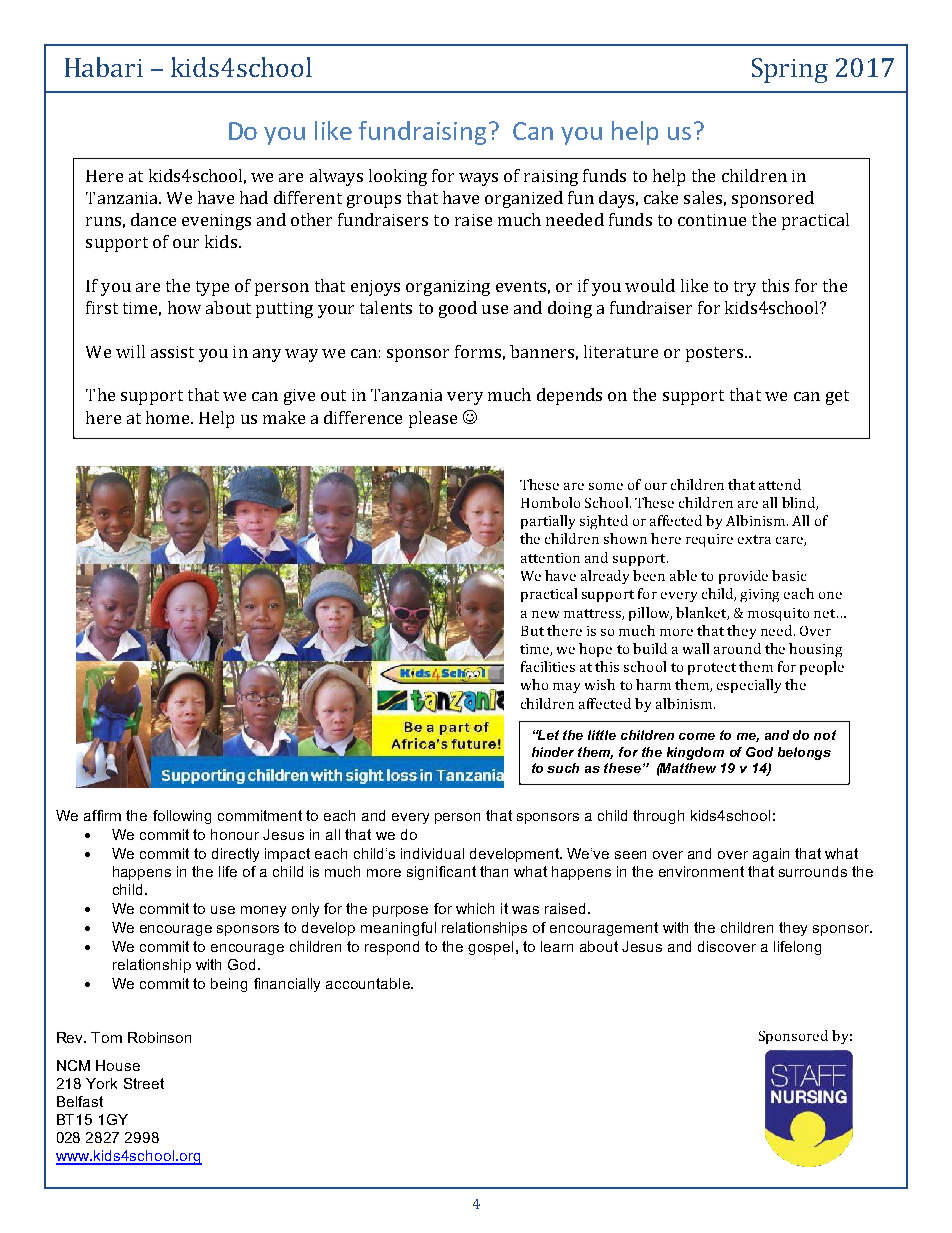 The image size is (952, 1233). I want to click on hinder, so click(553, 752).
